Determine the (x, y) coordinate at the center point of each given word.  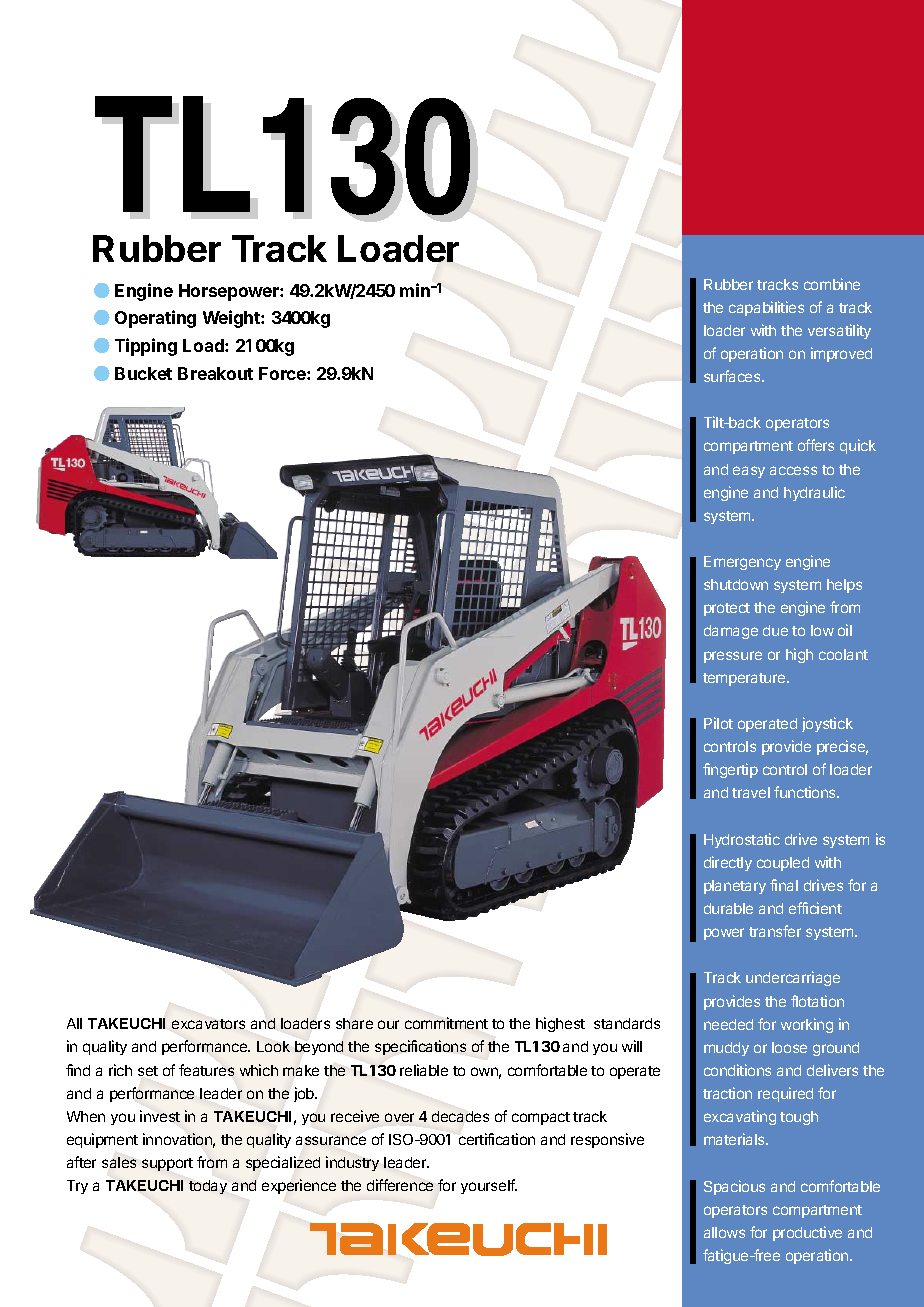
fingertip (730, 770)
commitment (446, 1023)
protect (727, 609)
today (208, 1187)
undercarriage (793, 978)
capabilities (766, 308)
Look (273, 1046)
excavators (208, 1024)
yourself (489, 1186)
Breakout (215, 373)
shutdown (736, 584)
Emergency (742, 563)
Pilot (718, 723)
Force (283, 373)
